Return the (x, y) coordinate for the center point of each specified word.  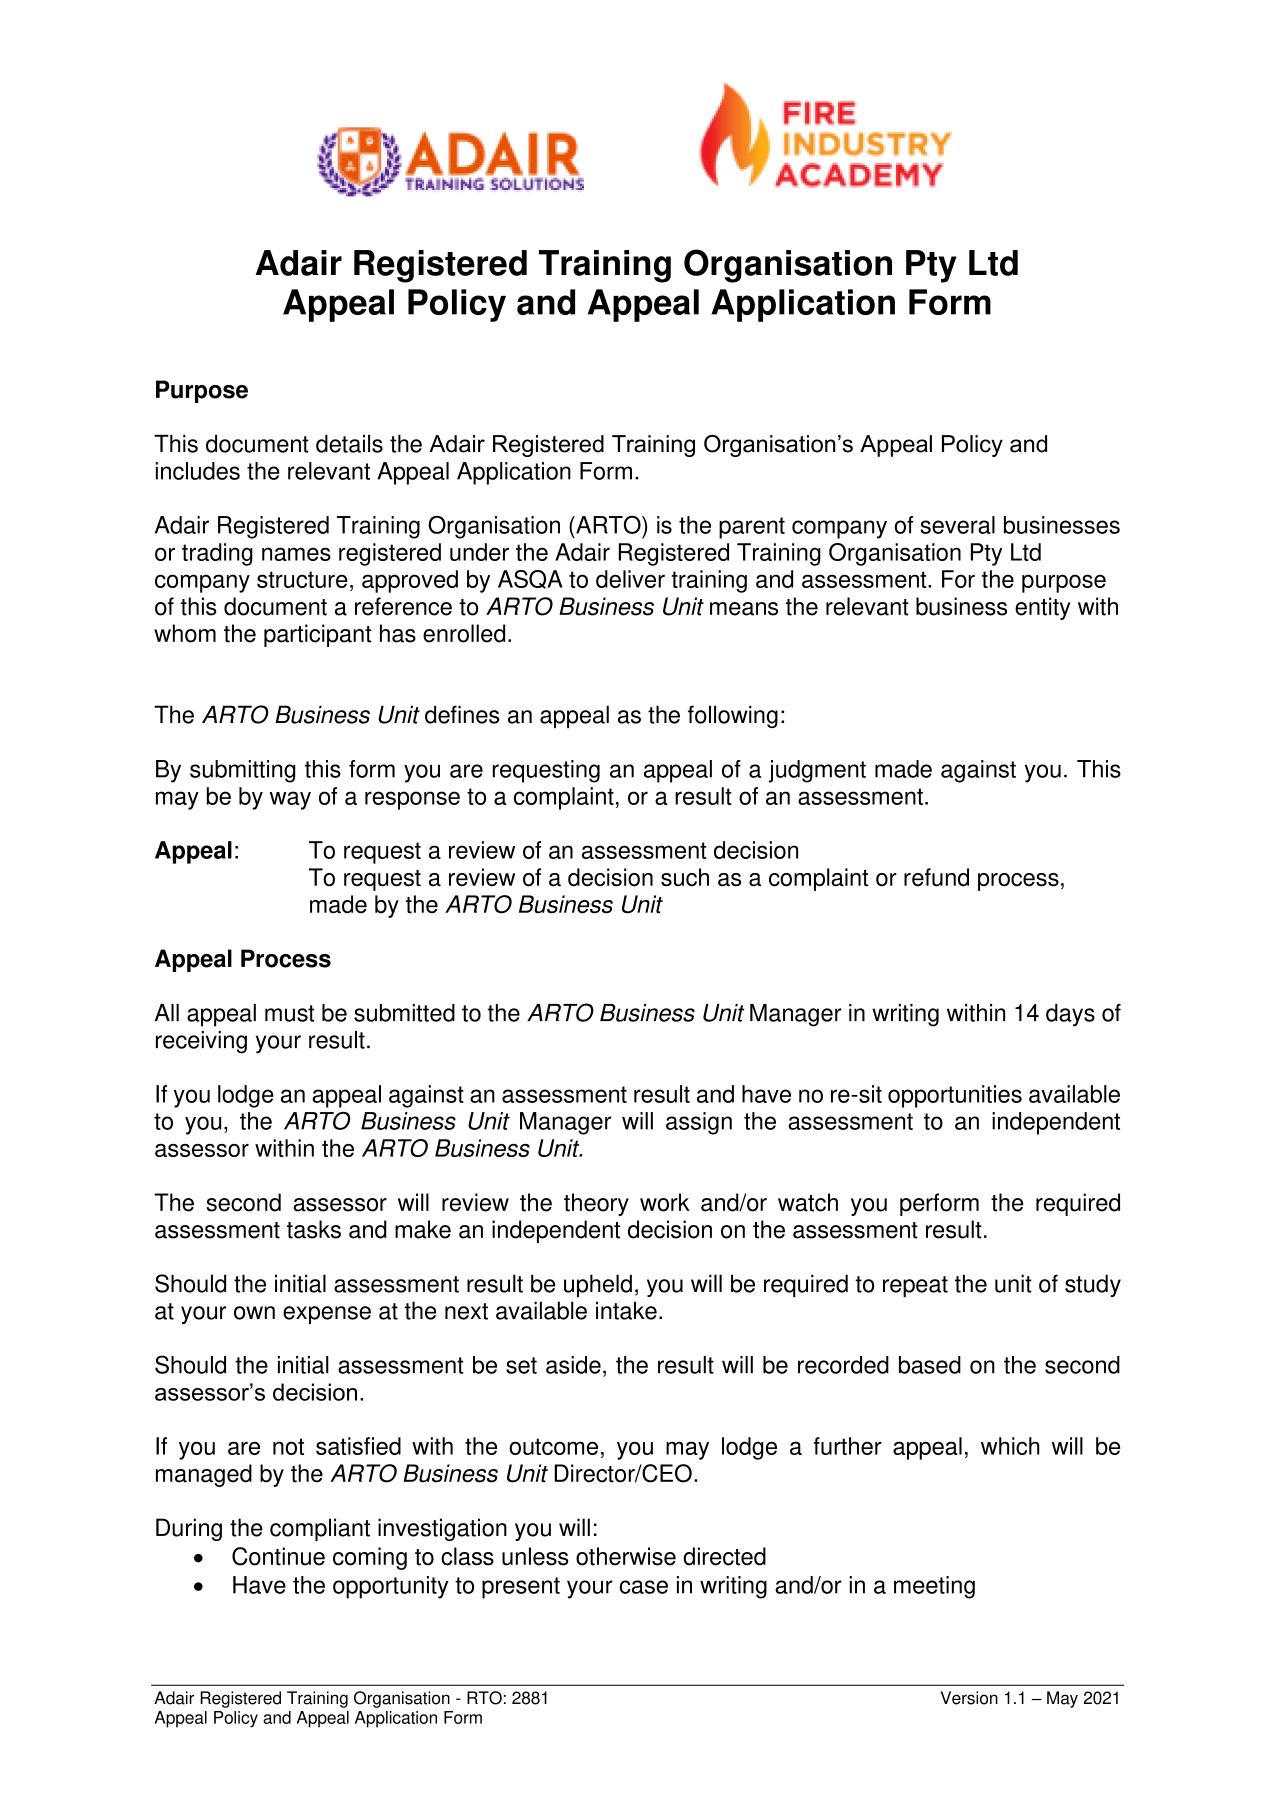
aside (573, 1365)
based (930, 1365)
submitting (242, 771)
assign (699, 1123)
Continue (278, 1556)
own (254, 1313)
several (957, 525)
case (644, 1587)
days (1070, 1015)
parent (752, 528)
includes (197, 471)
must (290, 1013)
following (733, 716)
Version (969, 1698)
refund (936, 877)
